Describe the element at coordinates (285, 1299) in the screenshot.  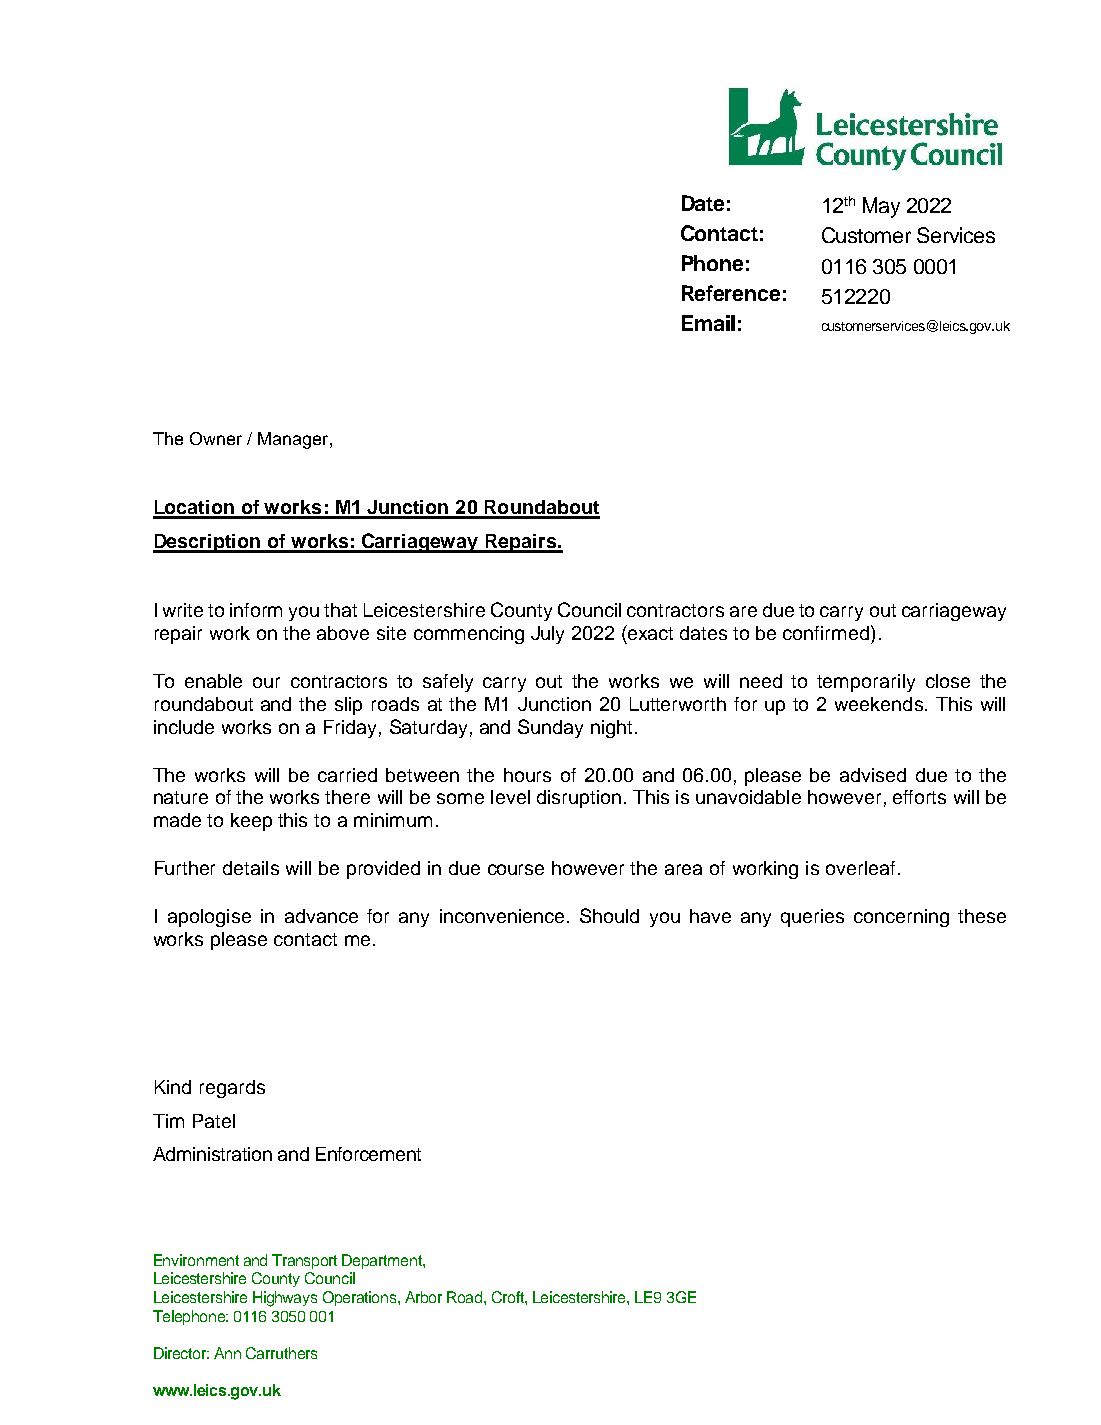
I see `Highways` at that location.
